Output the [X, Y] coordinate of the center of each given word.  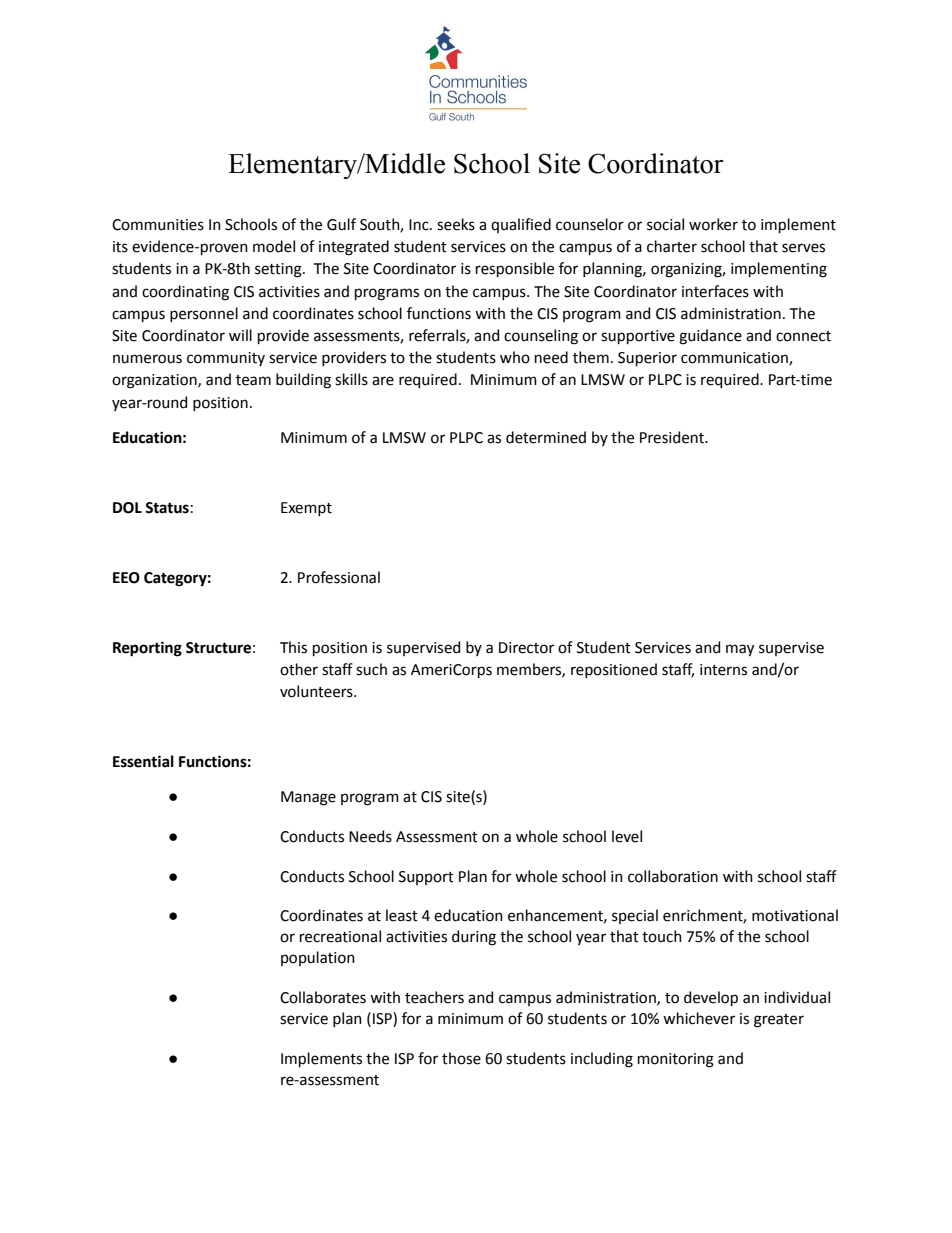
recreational [340, 936]
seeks [456, 224]
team [253, 380]
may [740, 650]
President [673, 437]
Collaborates [323, 997]
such [371, 669]
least [402, 915]
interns [723, 670]
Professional [339, 577]
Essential [143, 761]
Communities [158, 225]
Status [167, 508]
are [383, 381]
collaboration [673, 876]
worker [713, 224]
